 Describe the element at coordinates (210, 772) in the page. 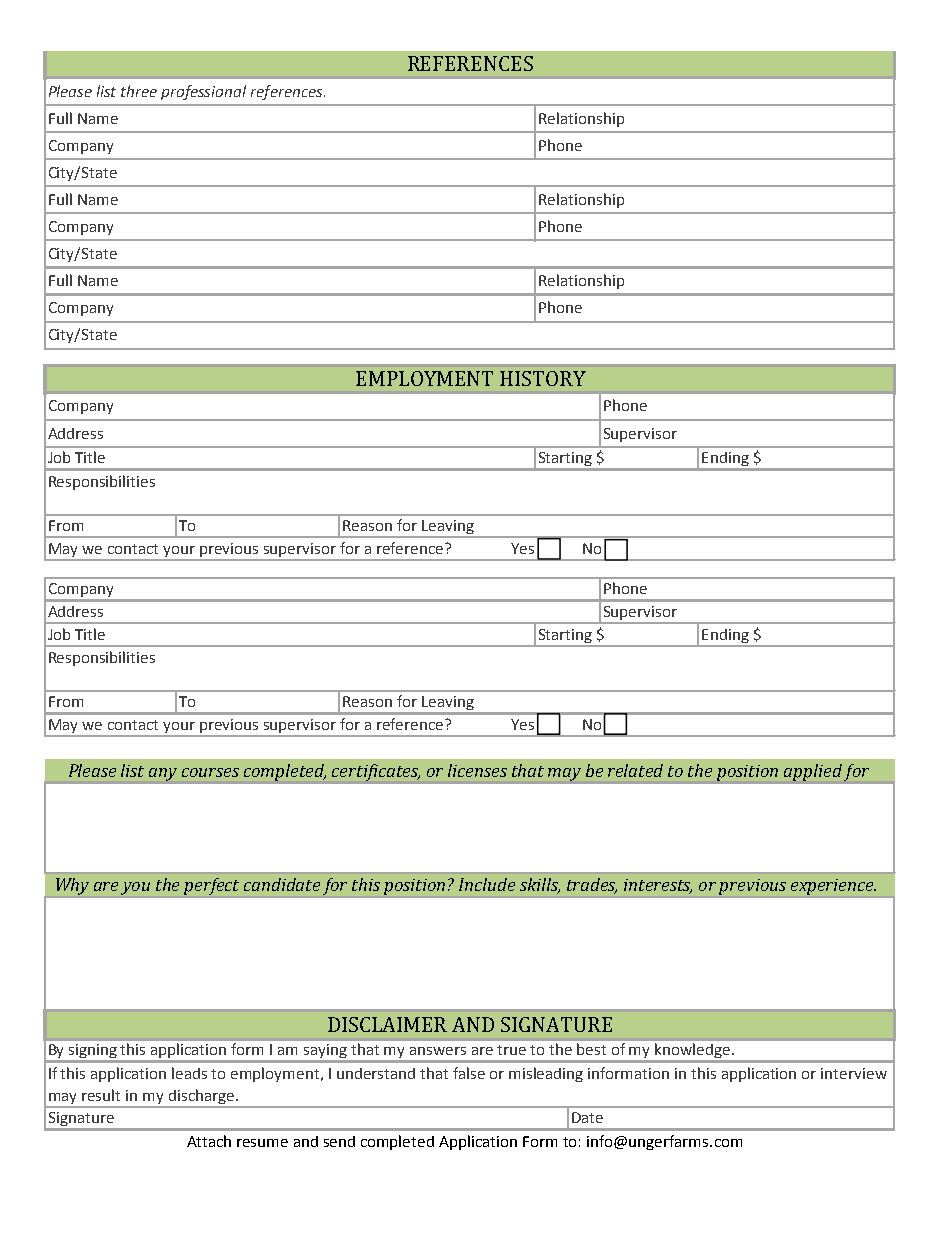

I see `courses` at that location.
